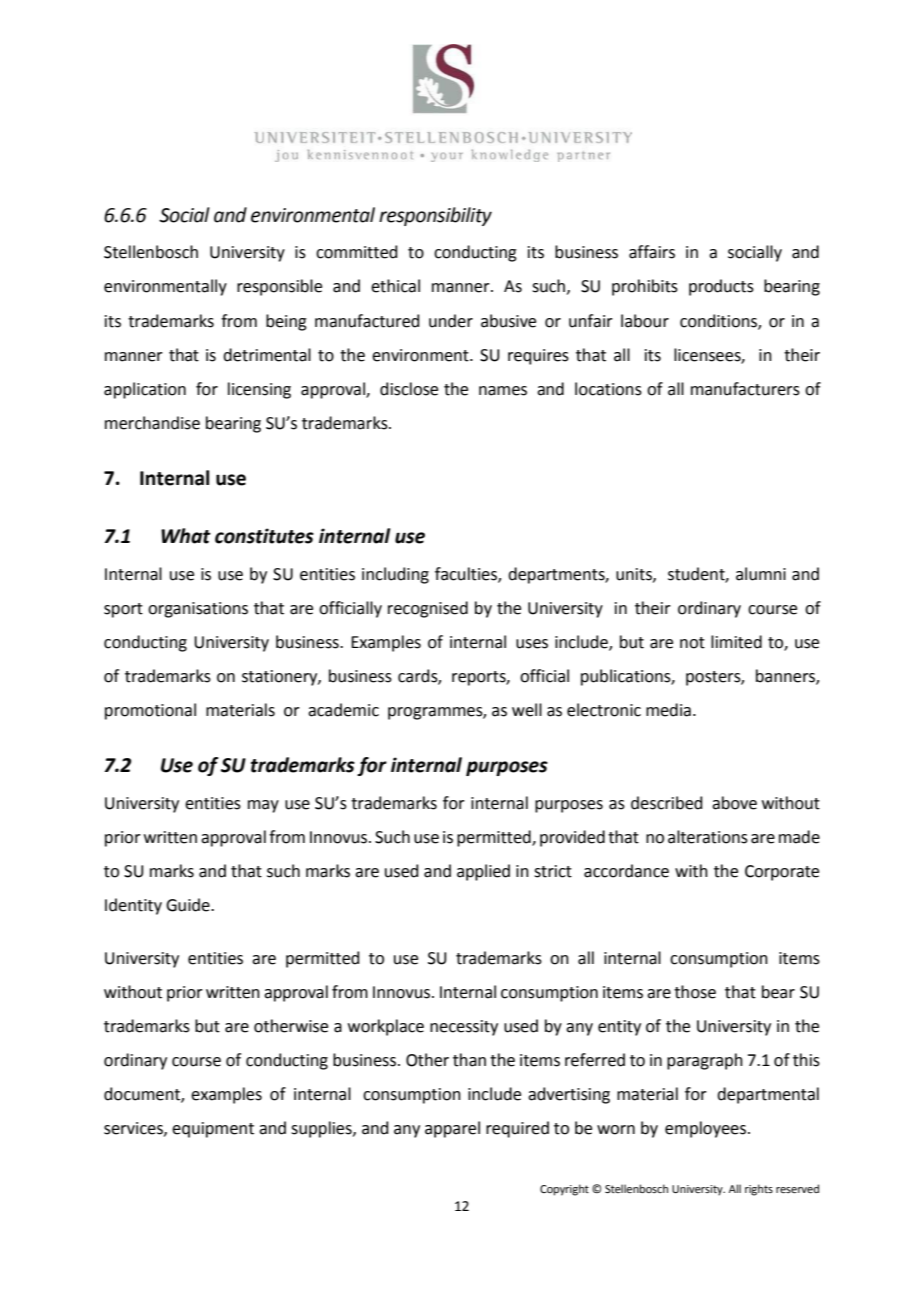 The width and height of the page is (924, 1307). Describe the element at coordinates (435, 216) in the page. I see `responsibility` at that location.
